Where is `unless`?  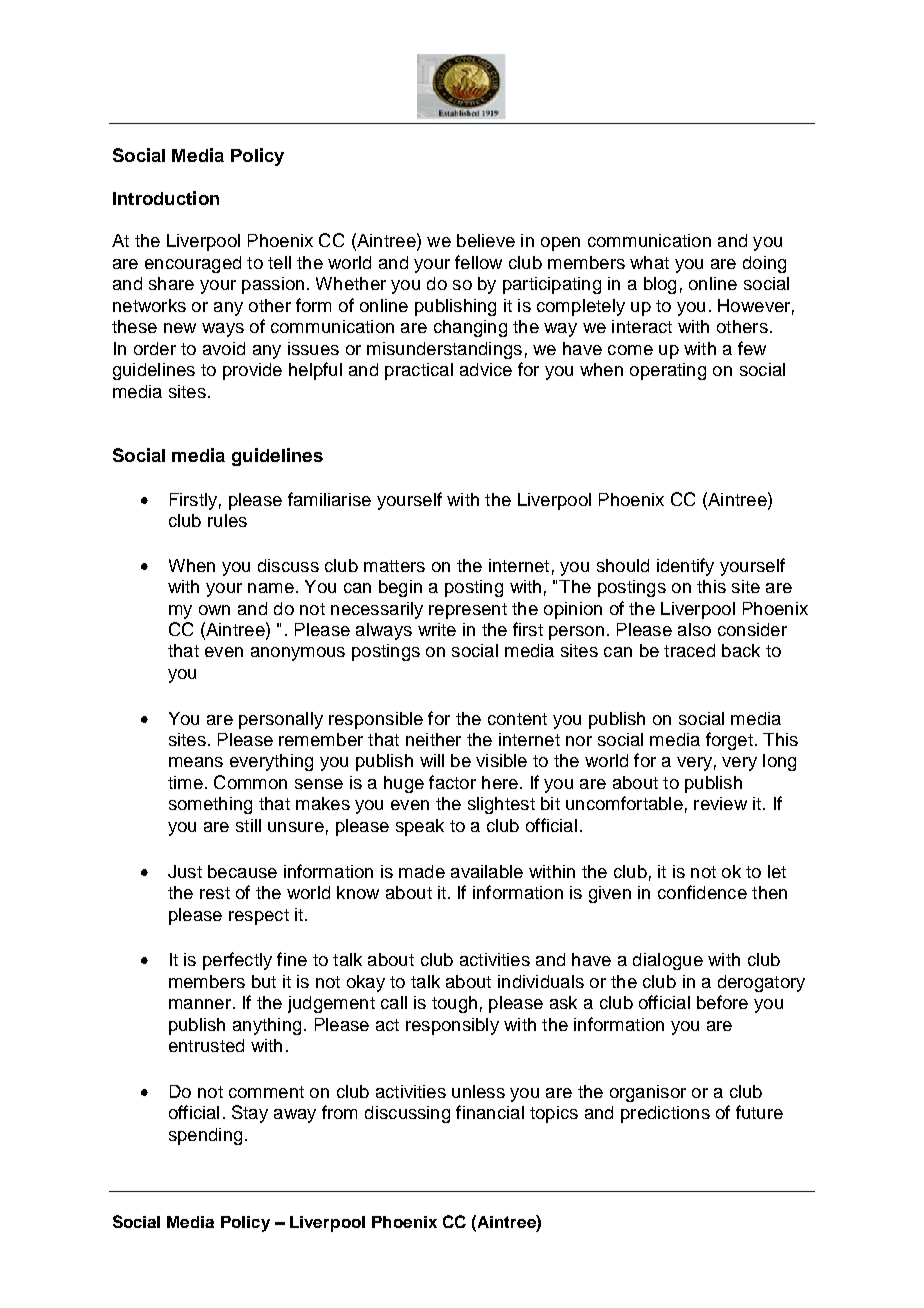 unless is located at coordinates (478, 1091).
